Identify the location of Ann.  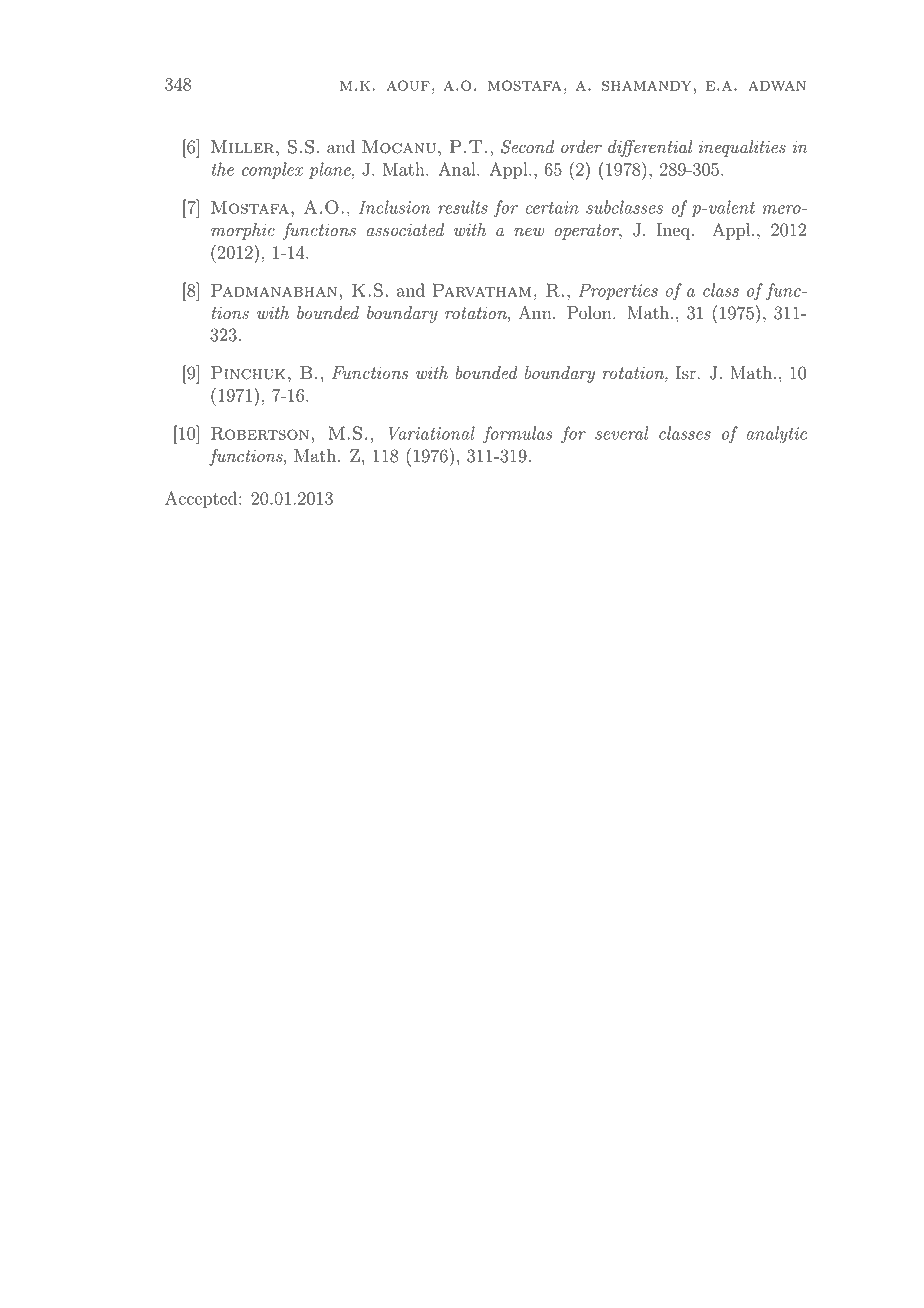
(536, 312).
